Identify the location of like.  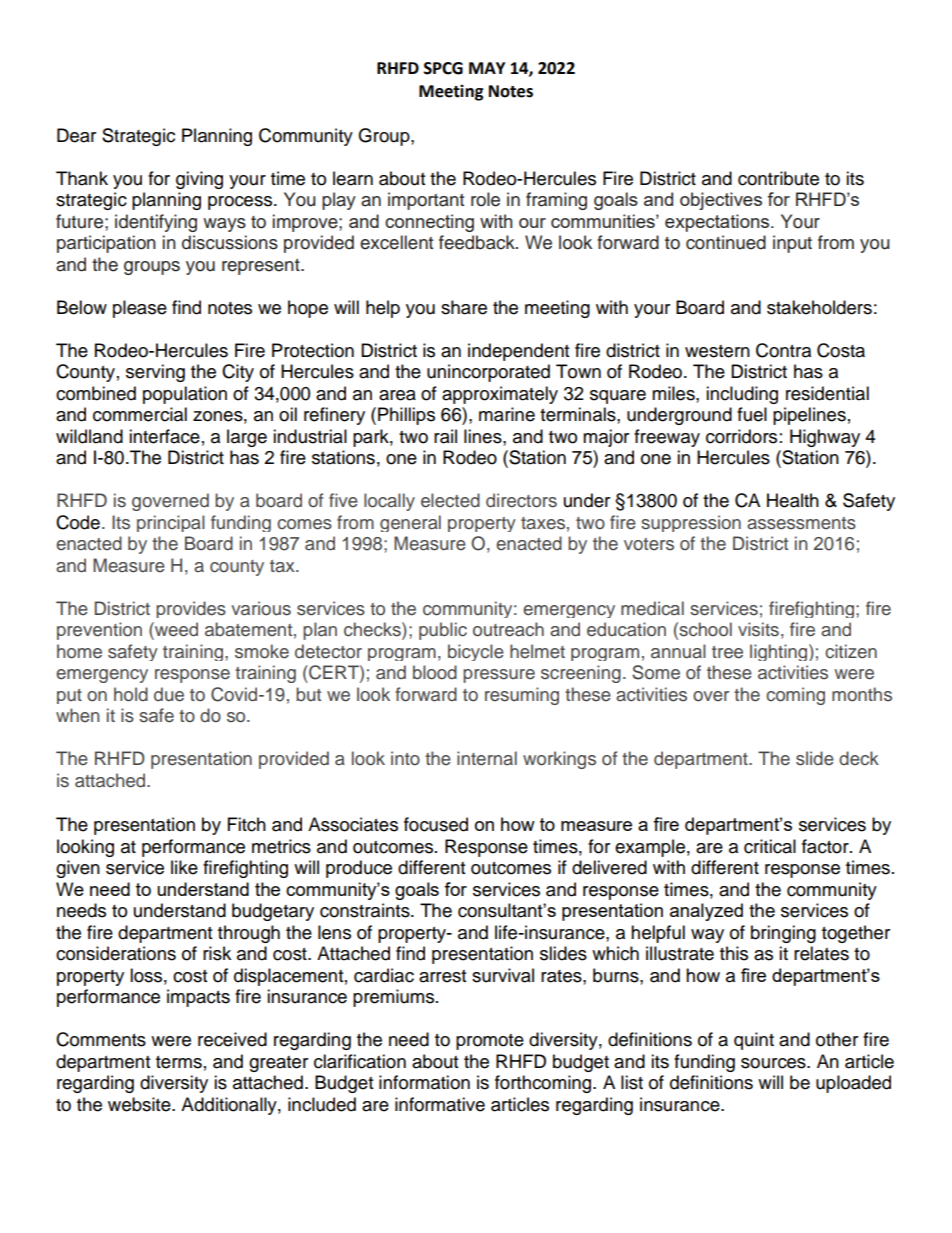
(184, 867).
